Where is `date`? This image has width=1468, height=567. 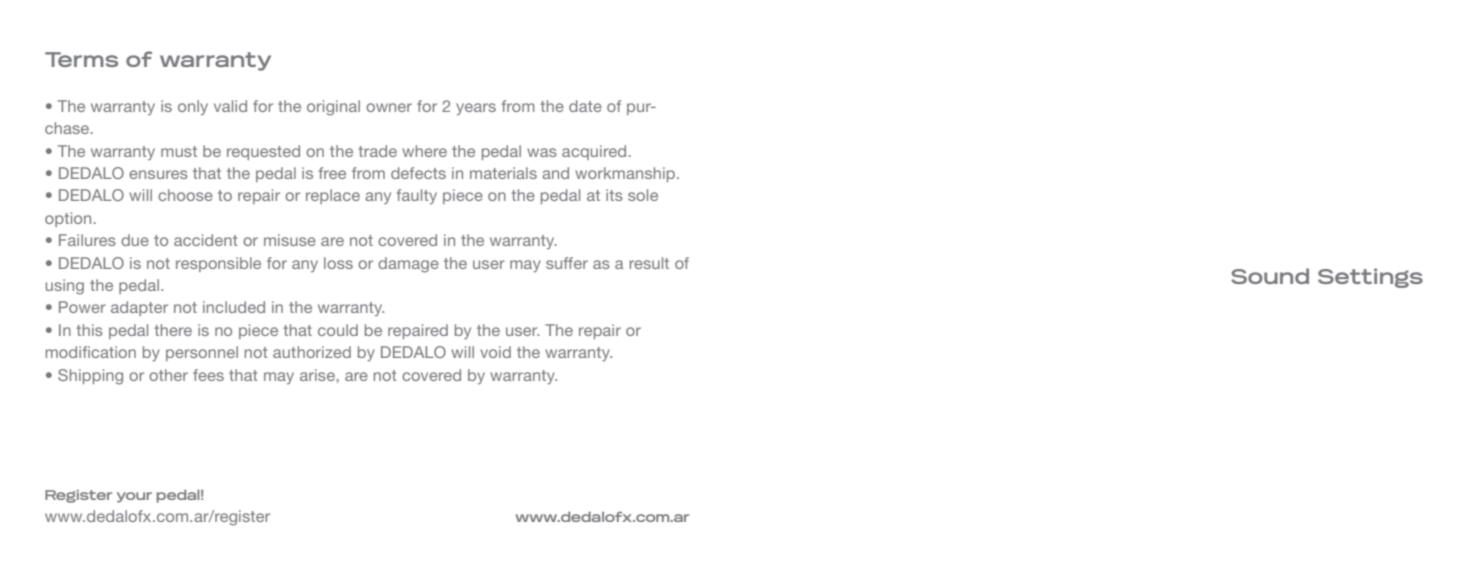
date is located at coordinates (585, 106).
